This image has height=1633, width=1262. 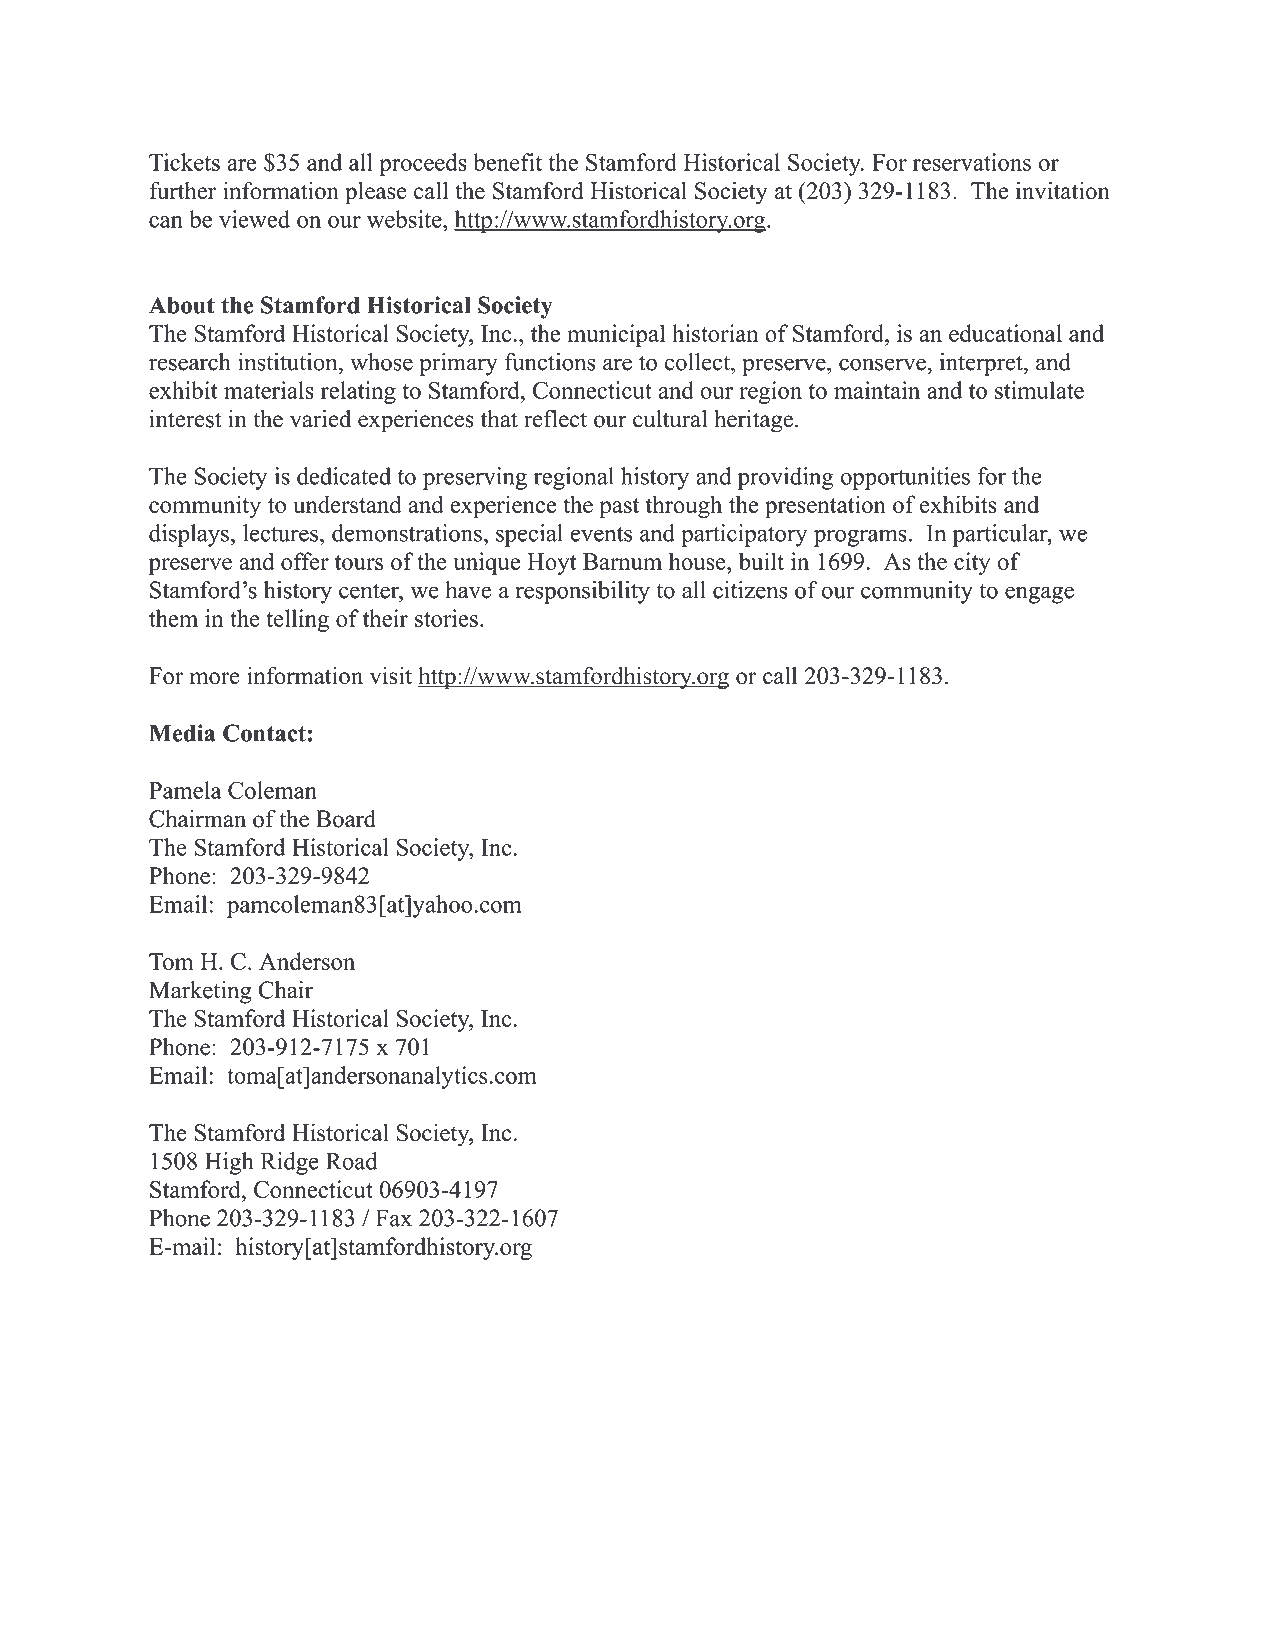 I want to click on engage, so click(x=1039, y=595).
